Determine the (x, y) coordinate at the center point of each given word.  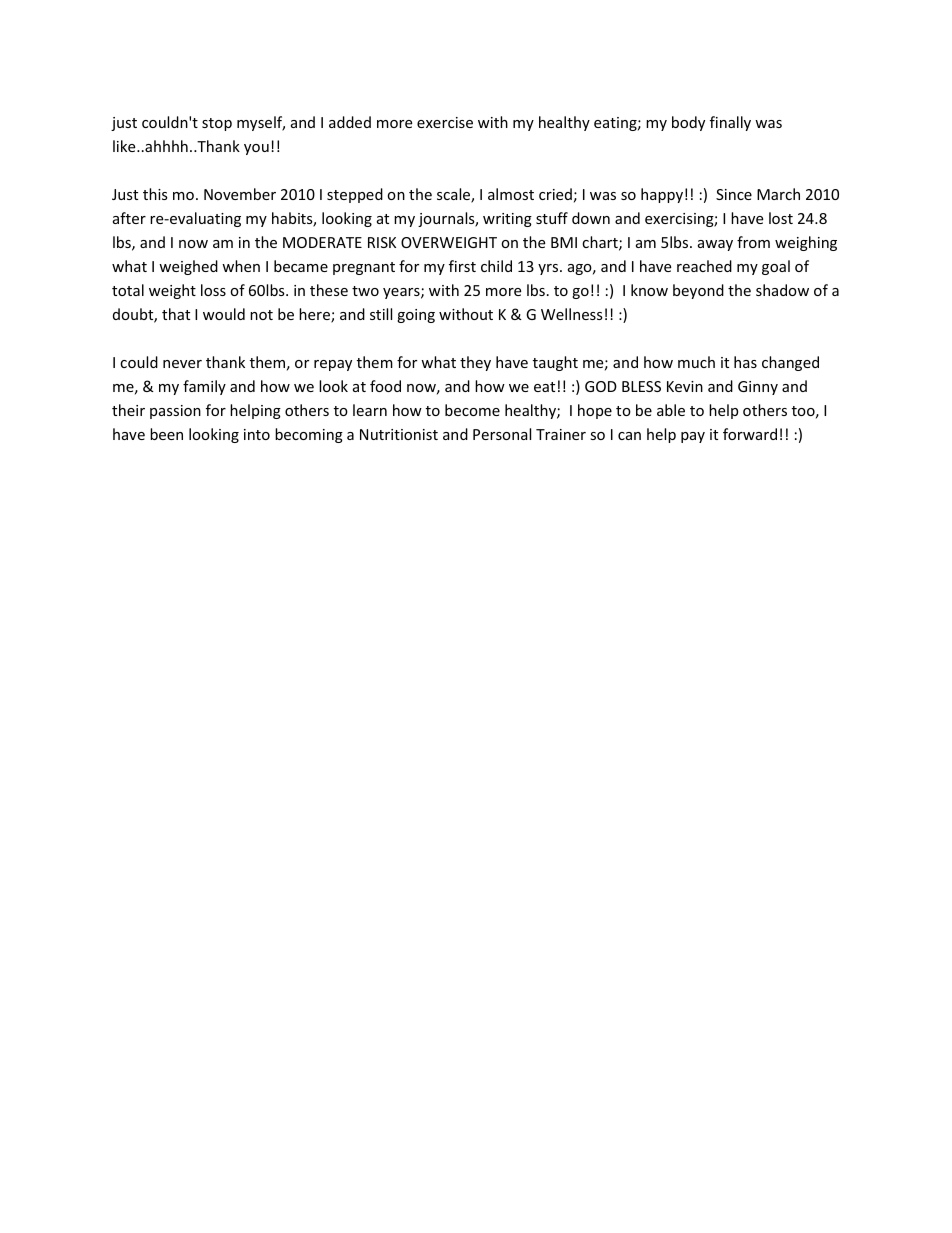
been (166, 434)
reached (704, 266)
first (462, 266)
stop (217, 124)
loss (213, 290)
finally (730, 123)
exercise (445, 122)
